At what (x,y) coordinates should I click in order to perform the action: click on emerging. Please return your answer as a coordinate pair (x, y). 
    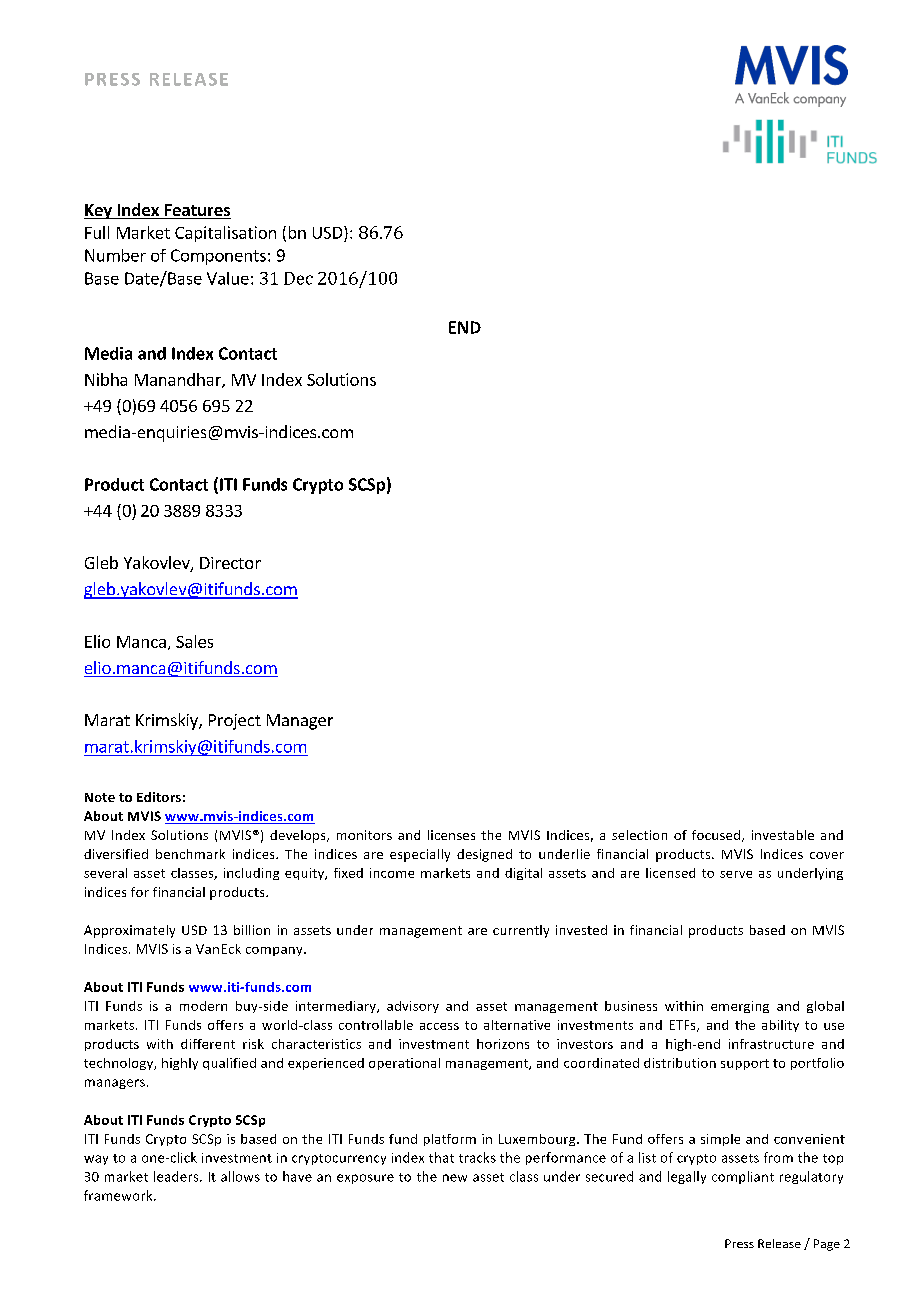
    Looking at the image, I should click on (740, 1007).
